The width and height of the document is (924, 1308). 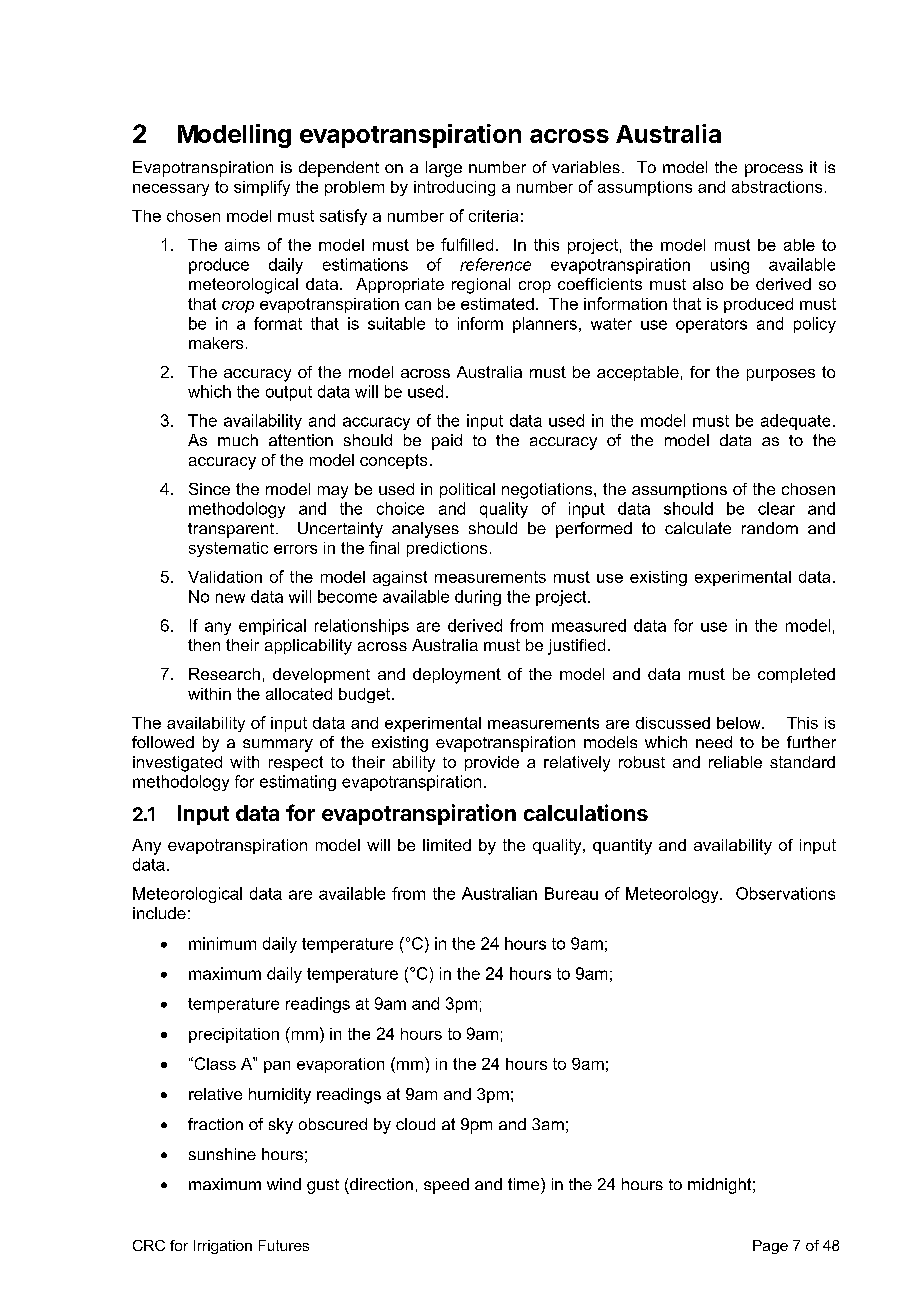 What do you see at coordinates (447, 442) in the document?
I see `paid` at bounding box center [447, 442].
